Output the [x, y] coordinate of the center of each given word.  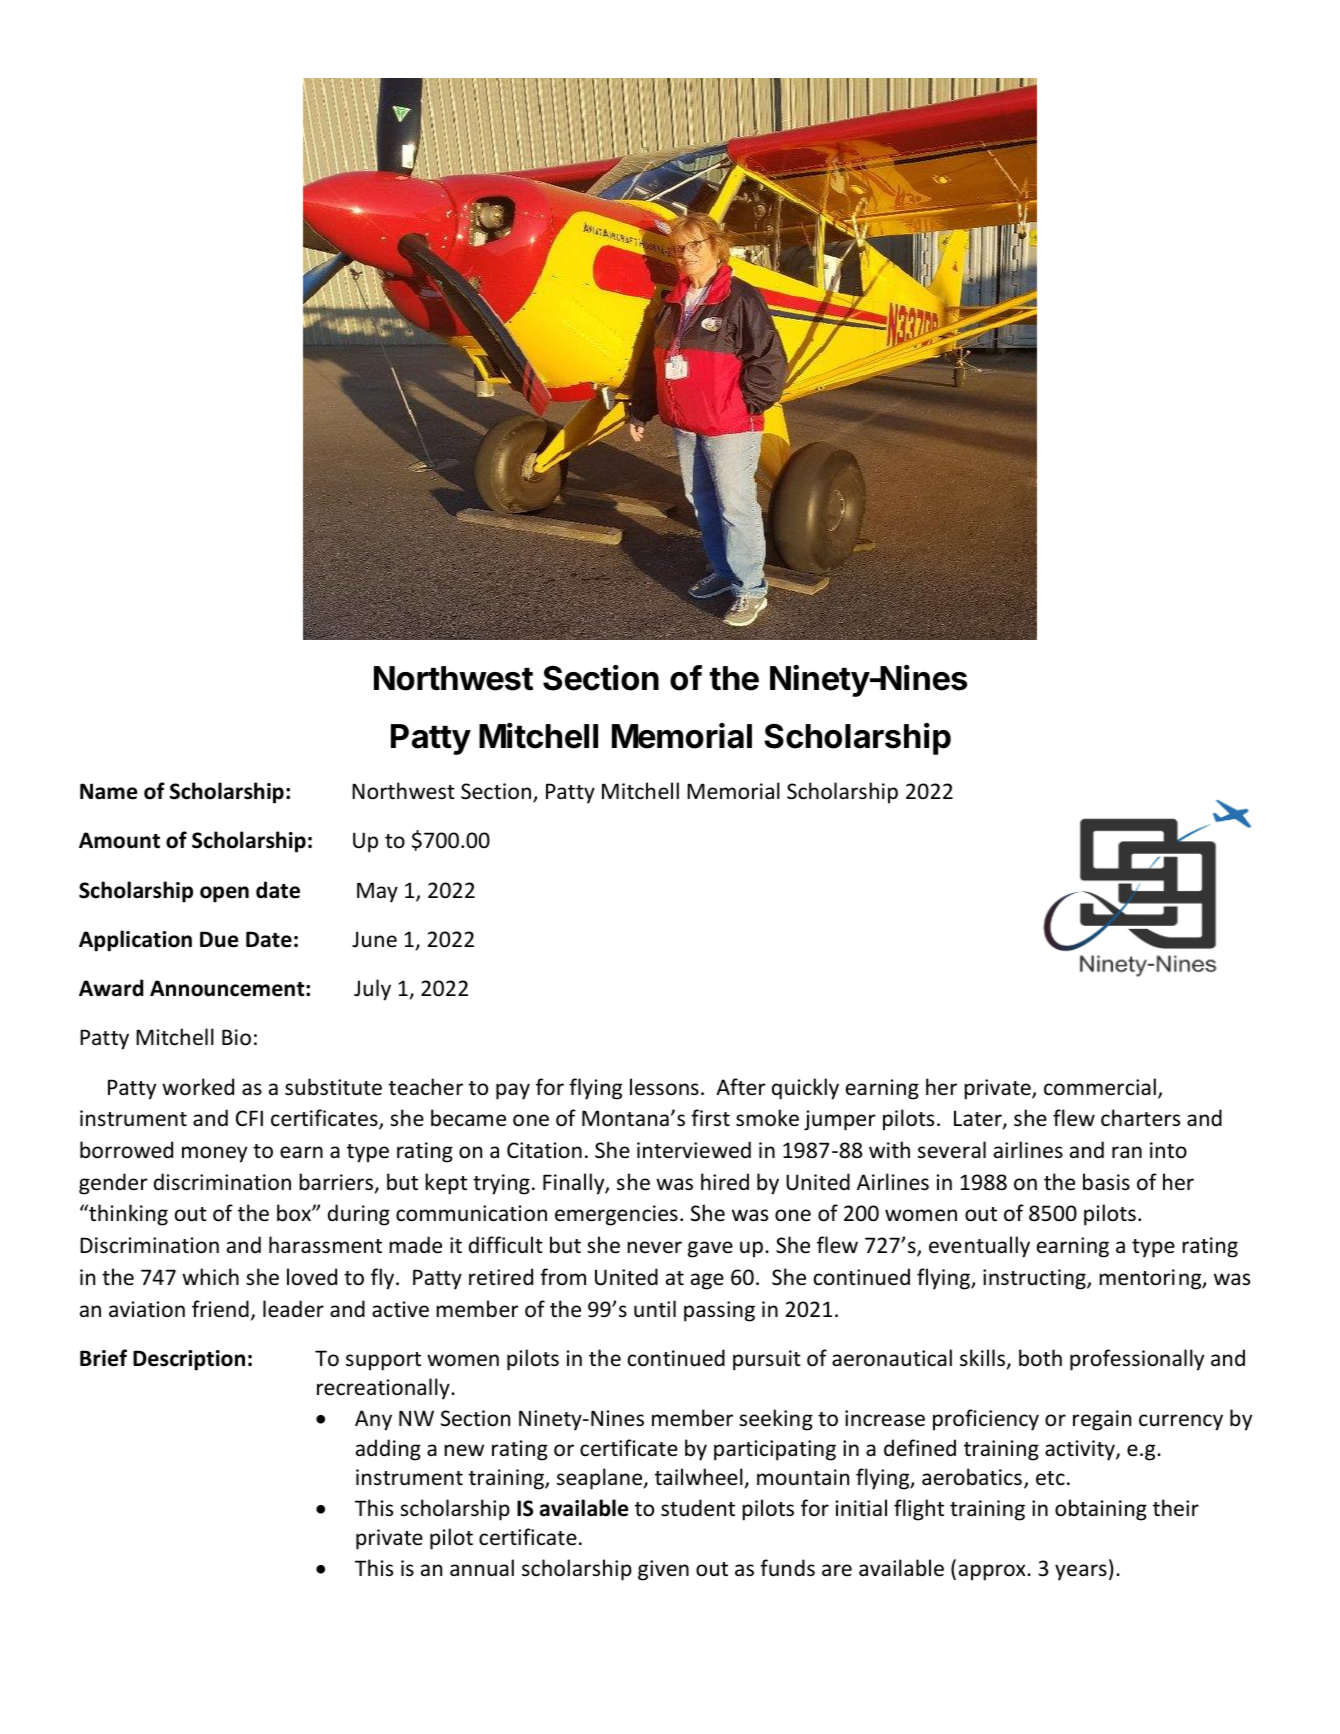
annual [482, 1568]
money [214, 1154]
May [377, 892]
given [663, 1570]
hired [725, 1182]
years [1081, 1572]
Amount [119, 840]
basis [1106, 1181]
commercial [1100, 1087]
